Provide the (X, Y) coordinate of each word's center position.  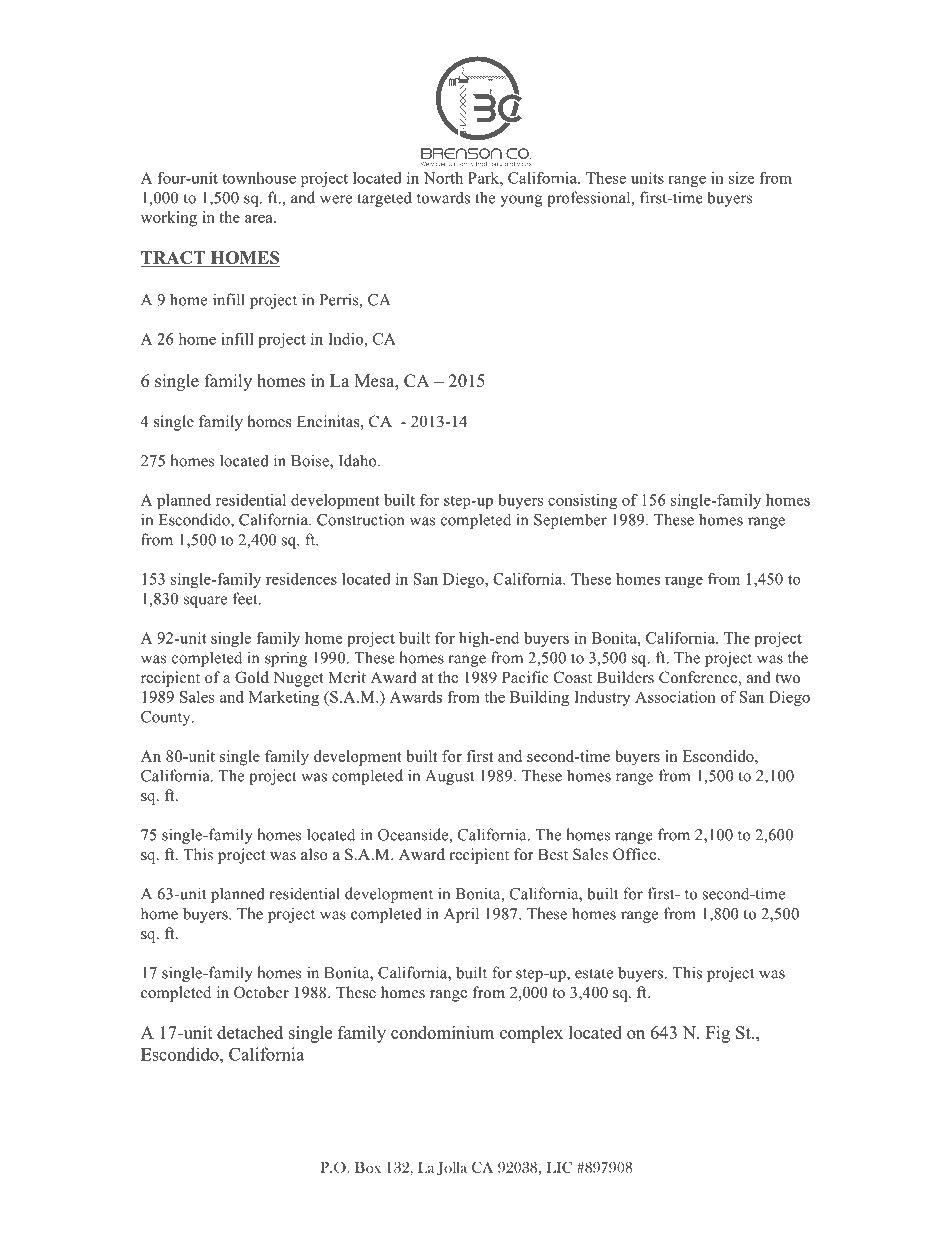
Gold (252, 677)
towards (443, 197)
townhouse (259, 178)
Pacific (525, 677)
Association (675, 697)
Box (368, 1167)
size (741, 178)
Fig (718, 1034)
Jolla (452, 1168)
